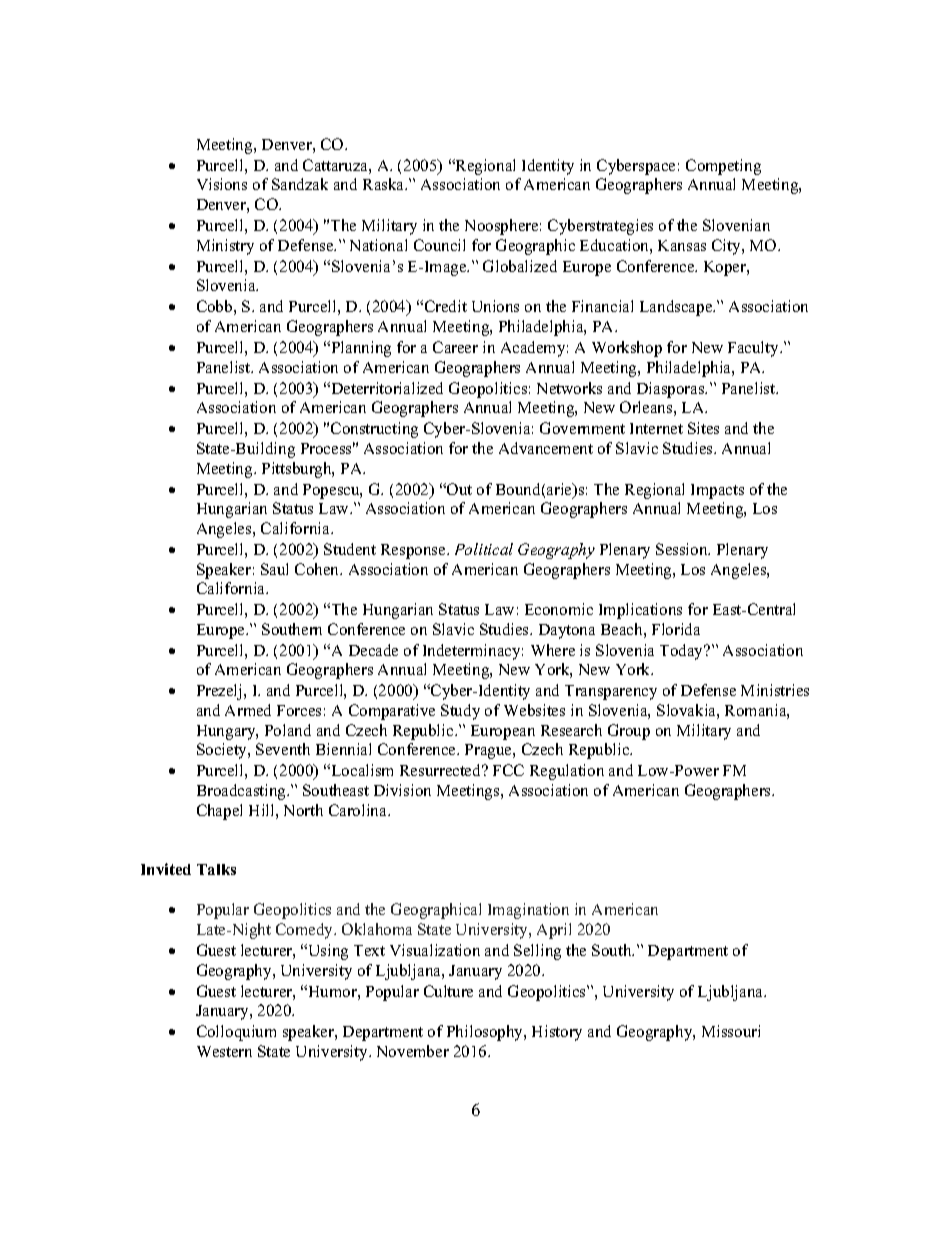  What do you see at coordinates (460, 712) in the document?
I see `Study` at bounding box center [460, 712].
